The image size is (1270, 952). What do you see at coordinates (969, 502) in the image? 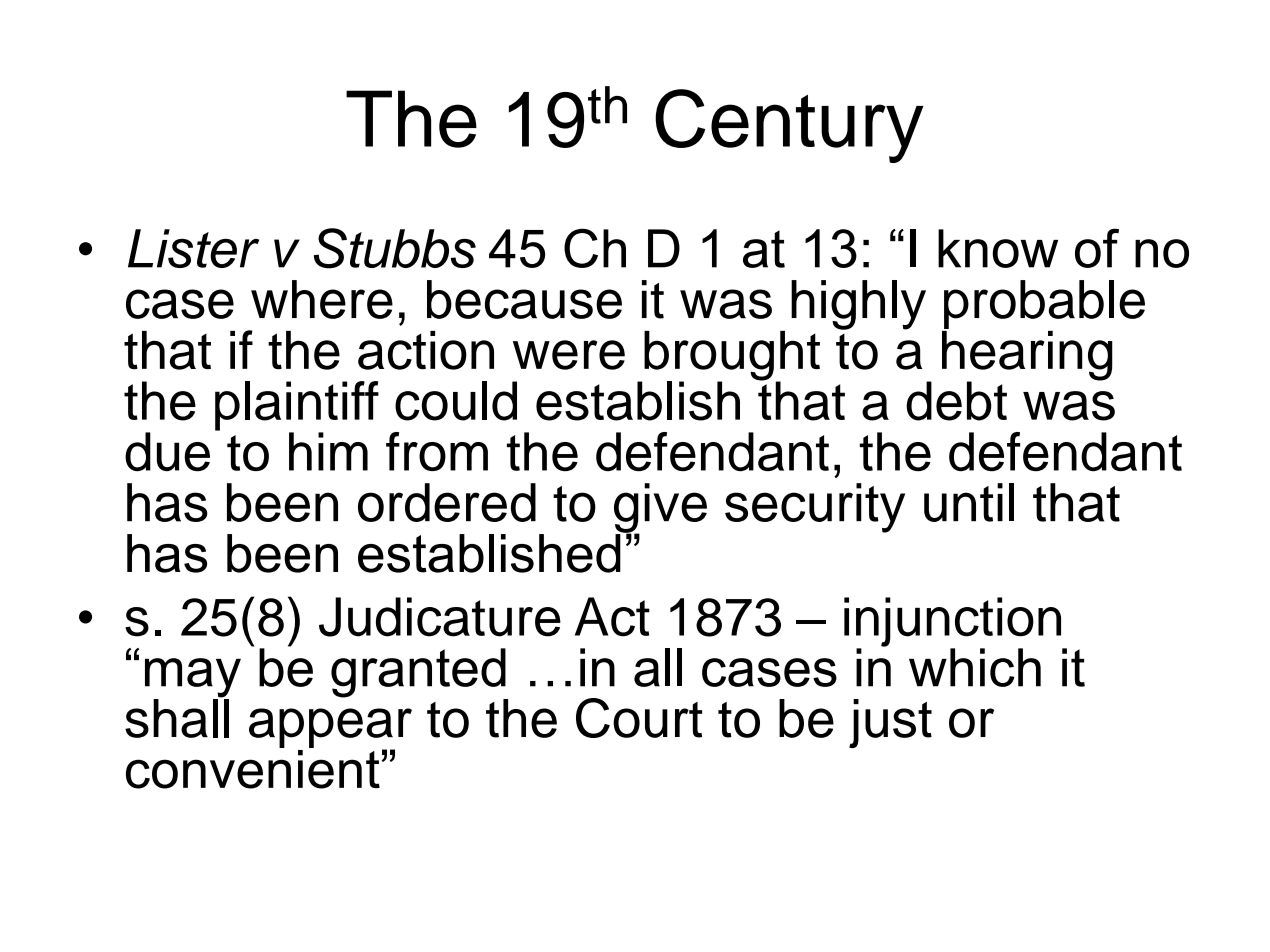
I see `until` at bounding box center [969, 502].
